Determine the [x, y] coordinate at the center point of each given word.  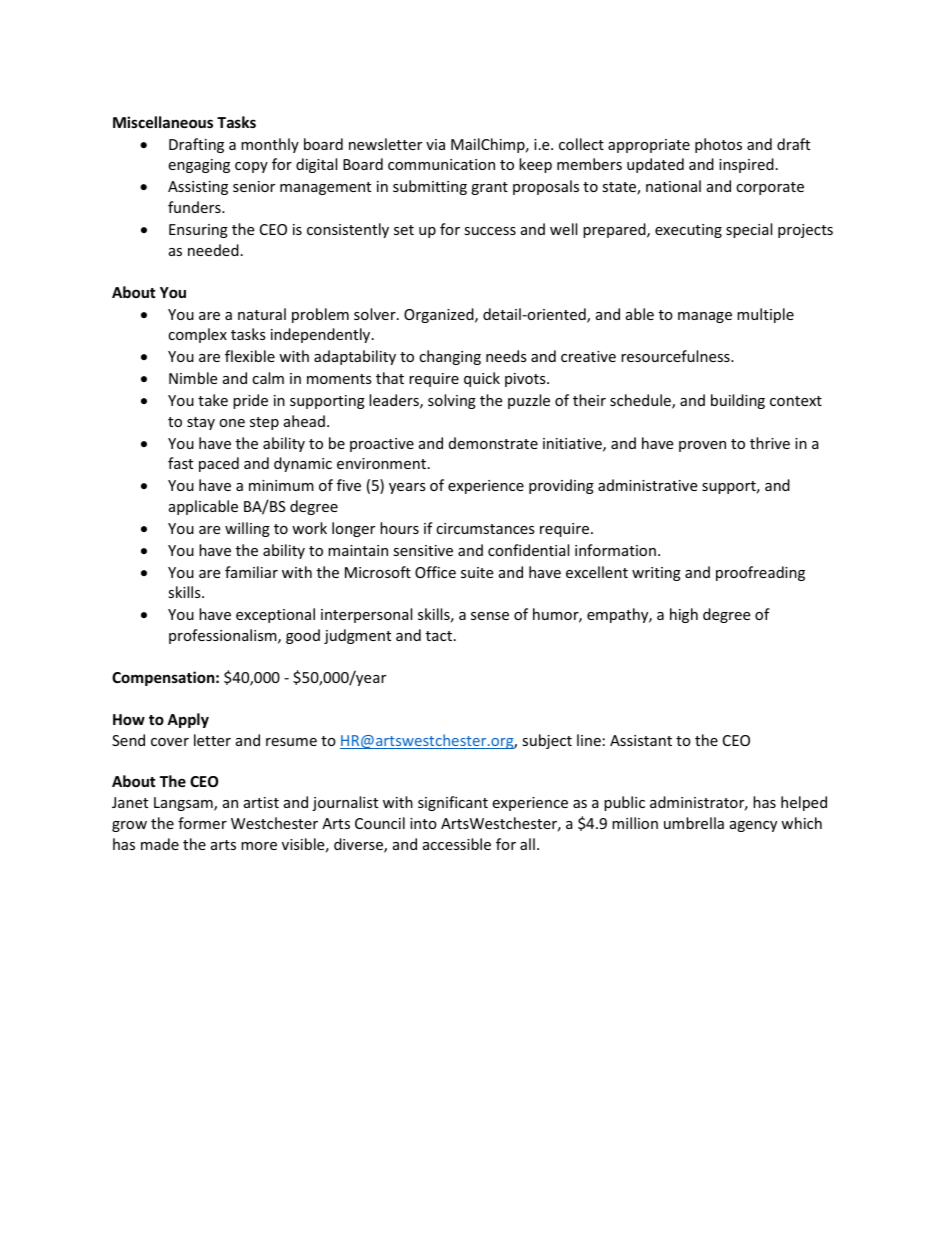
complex [197, 335]
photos [718, 145]
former [202, 823]
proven [702, 446]
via [435, 144]
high [684, 615]
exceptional [275, 615]
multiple [765, 315]
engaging [199, 166]
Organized [440, 315]
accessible [457, 844]
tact [439, 636]
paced [219, 464]
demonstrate [493, 443]
